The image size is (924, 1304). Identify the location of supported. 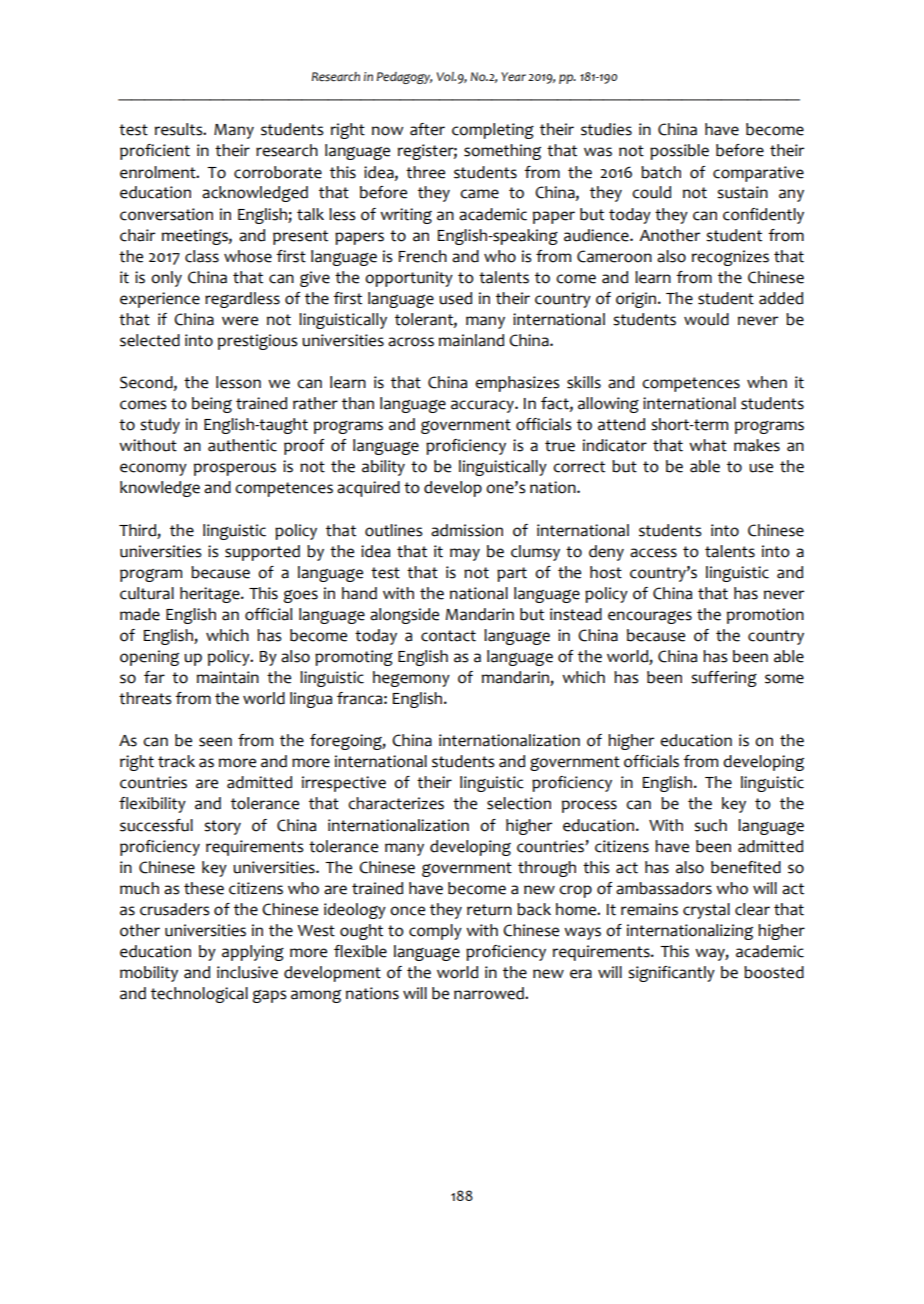
(262, 553).
